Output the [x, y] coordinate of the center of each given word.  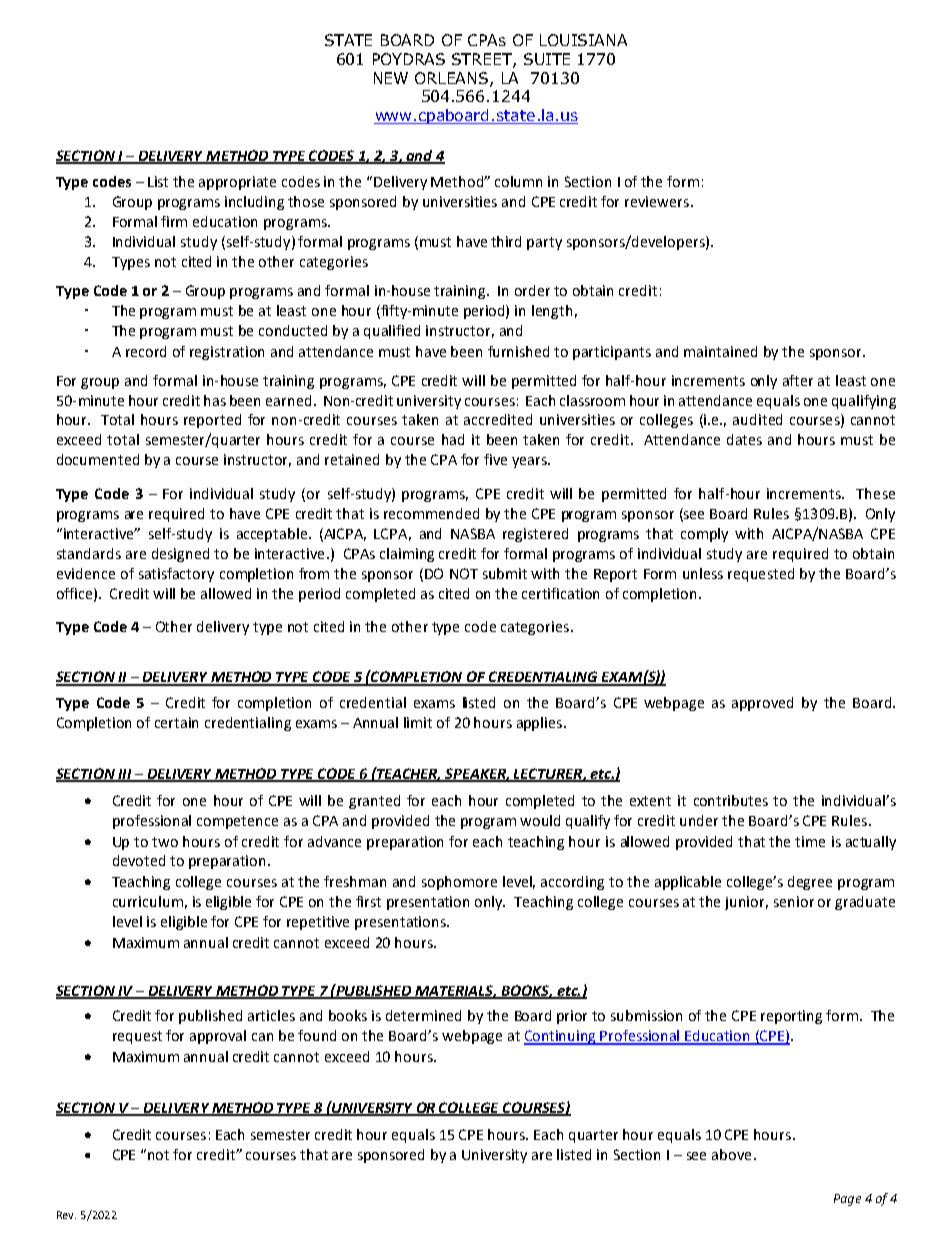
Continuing [561, 1037]
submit [505, 573]
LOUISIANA [583, 40]
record [146, 351]
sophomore [459, 883]
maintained [720, 351]
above [731, 1154]
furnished [518, 351]
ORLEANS [453, 79]
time [810, 841]
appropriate [237, 183]
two [165, 842]
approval [218, 1037]
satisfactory [176, 575]
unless [703, 573]
